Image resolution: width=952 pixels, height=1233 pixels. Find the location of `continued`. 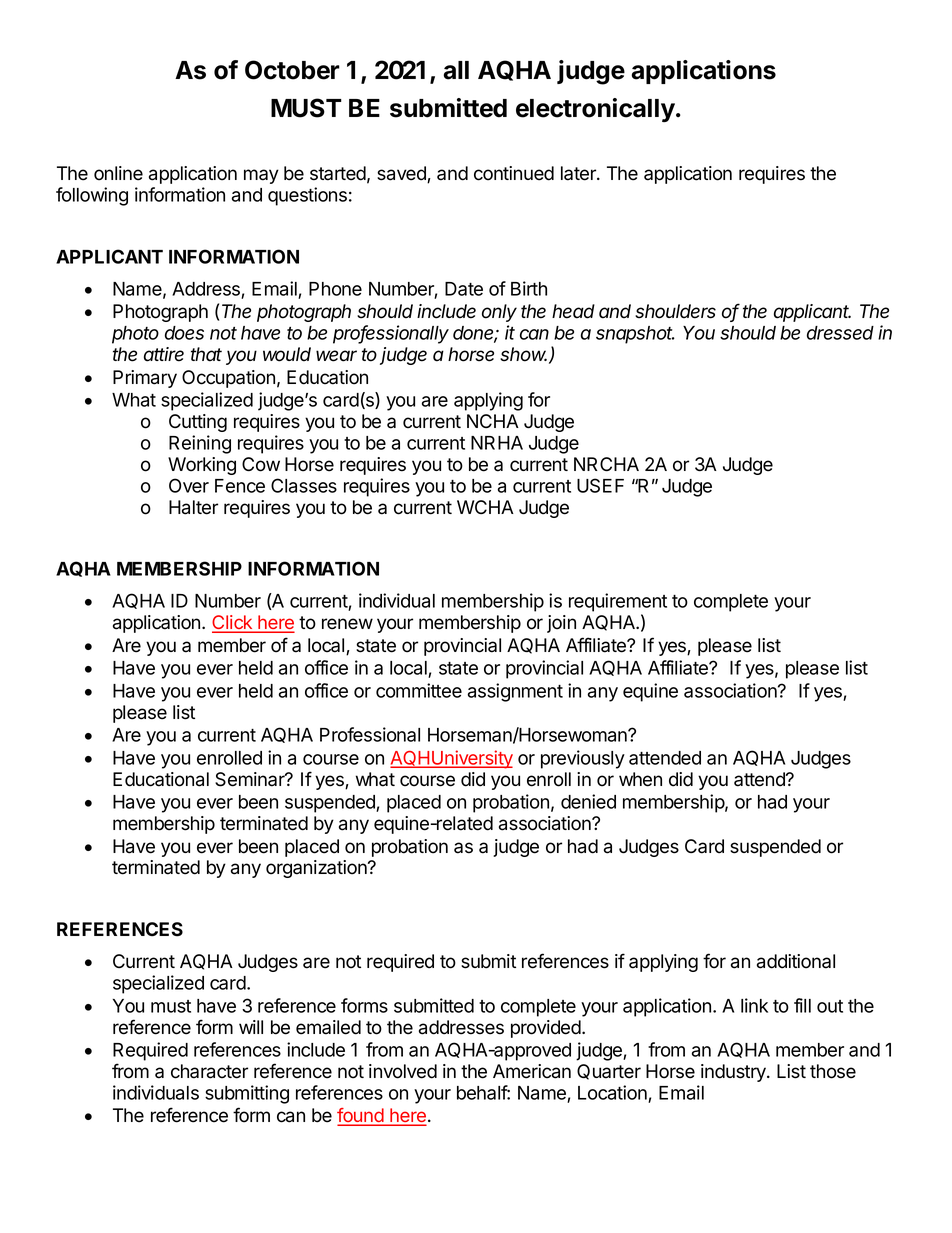

continued is located at coordinates (514, 173).
